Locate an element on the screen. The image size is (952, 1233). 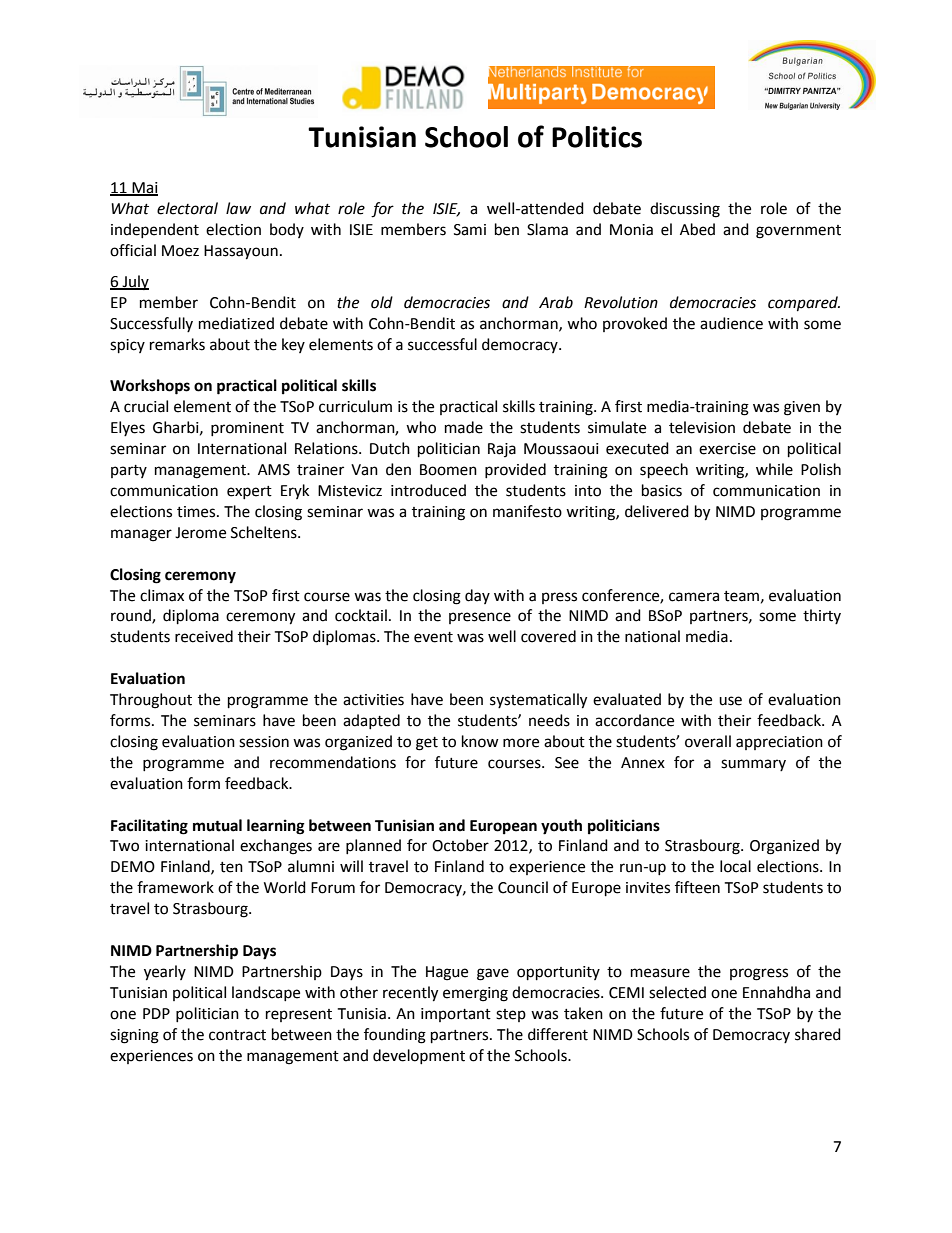
shared is located at coordinates (818, 1034).
